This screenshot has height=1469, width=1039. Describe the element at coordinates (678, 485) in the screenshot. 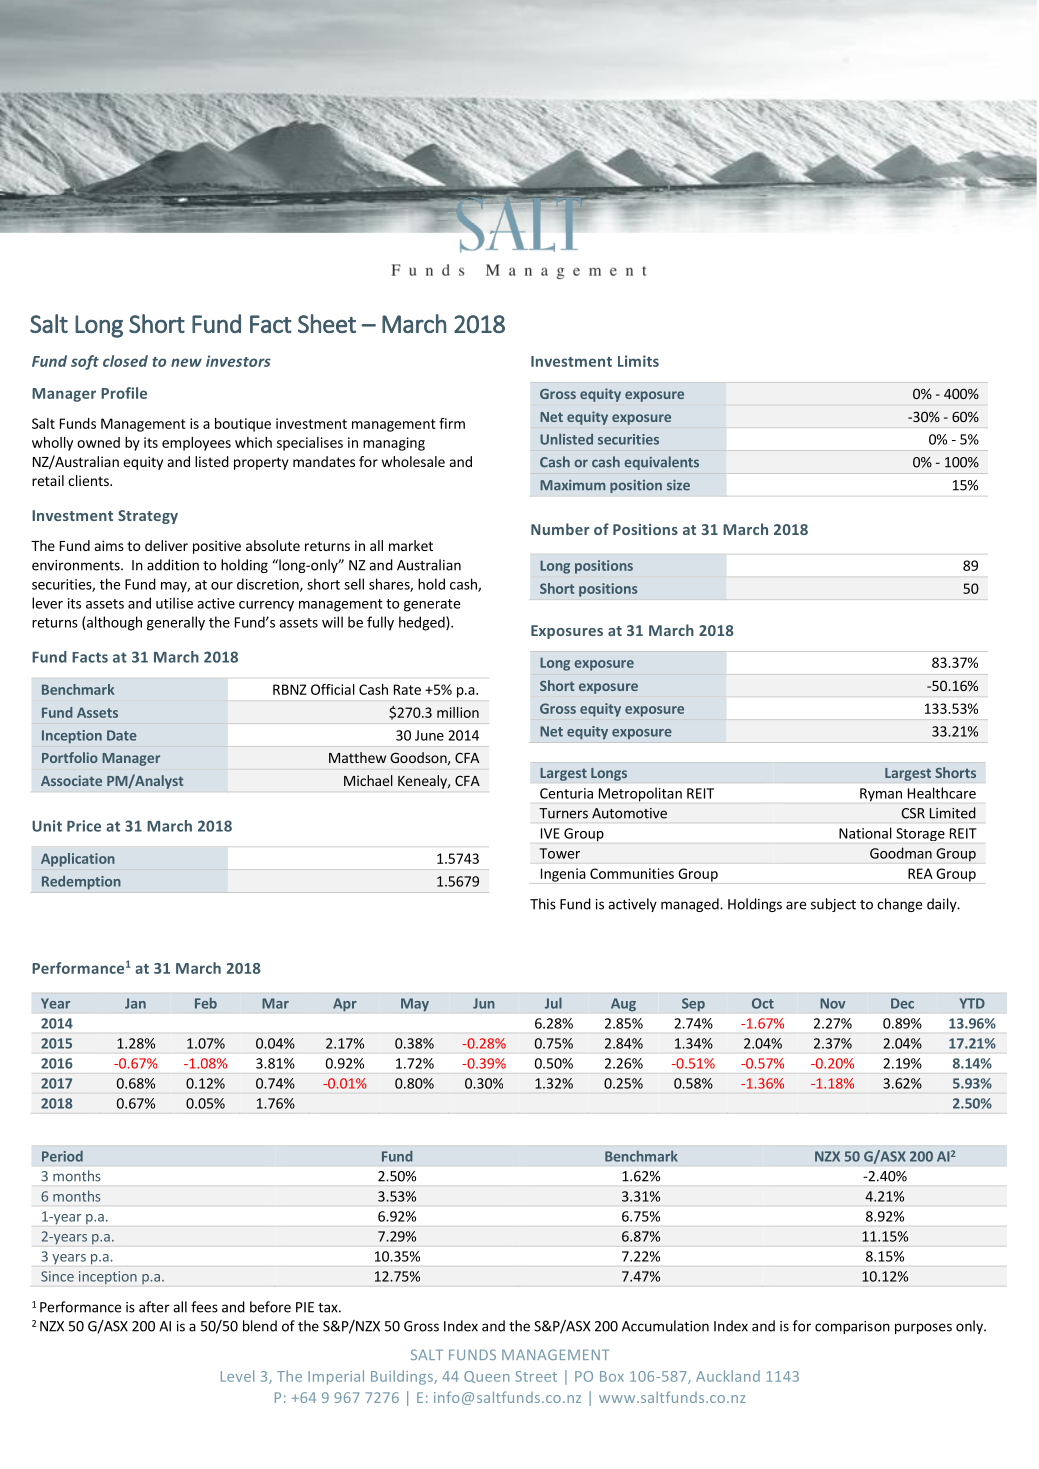

I see `size` at that location.
